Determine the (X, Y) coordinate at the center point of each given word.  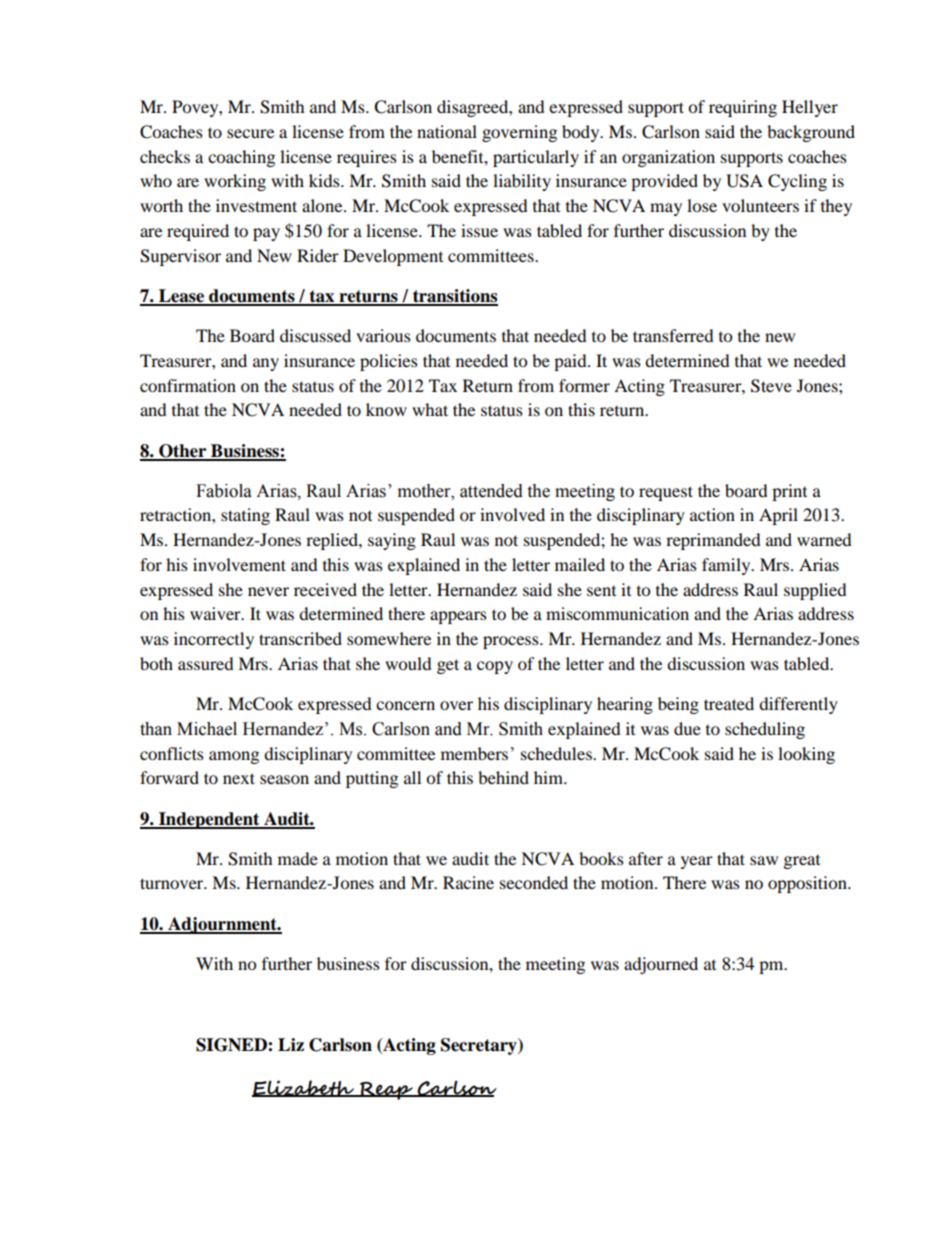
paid (571, 362)
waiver (216, 613)
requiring (743, 108)
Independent (209, 820)
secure (250, 133)
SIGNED (232, 1045)
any (266, 364)
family (727, 566)
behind (503, 777)
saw (764, 860)
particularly (536, 158)
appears (458, 617)
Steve (771, 386)
